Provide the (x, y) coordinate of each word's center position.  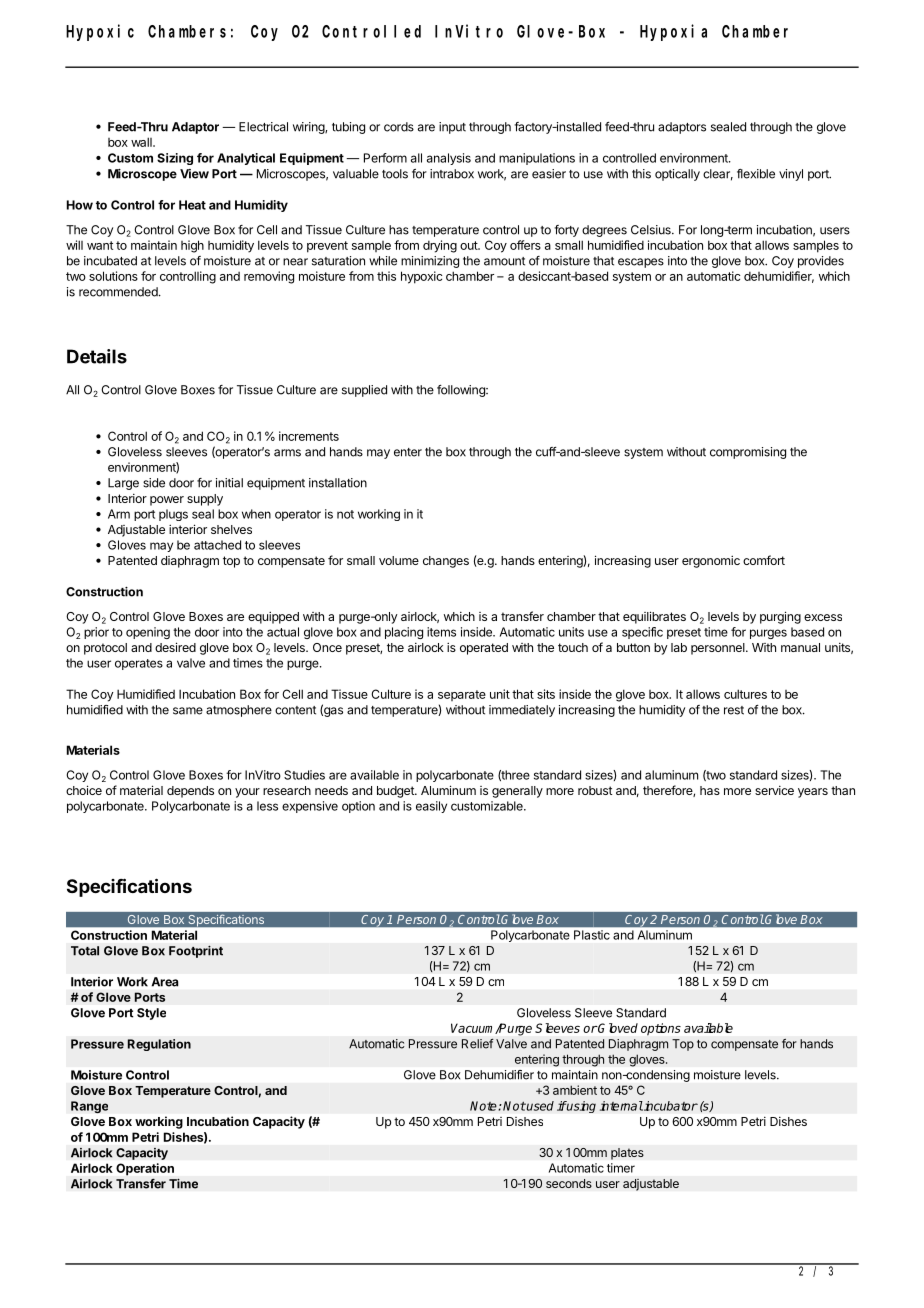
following (462, 391)
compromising (748, 453)
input (452, 128)
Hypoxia (673, 32)
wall (142, 142)
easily (431, 807)
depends (190, 792)
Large (123, 484)
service (774, 790)
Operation (145, 1169)
